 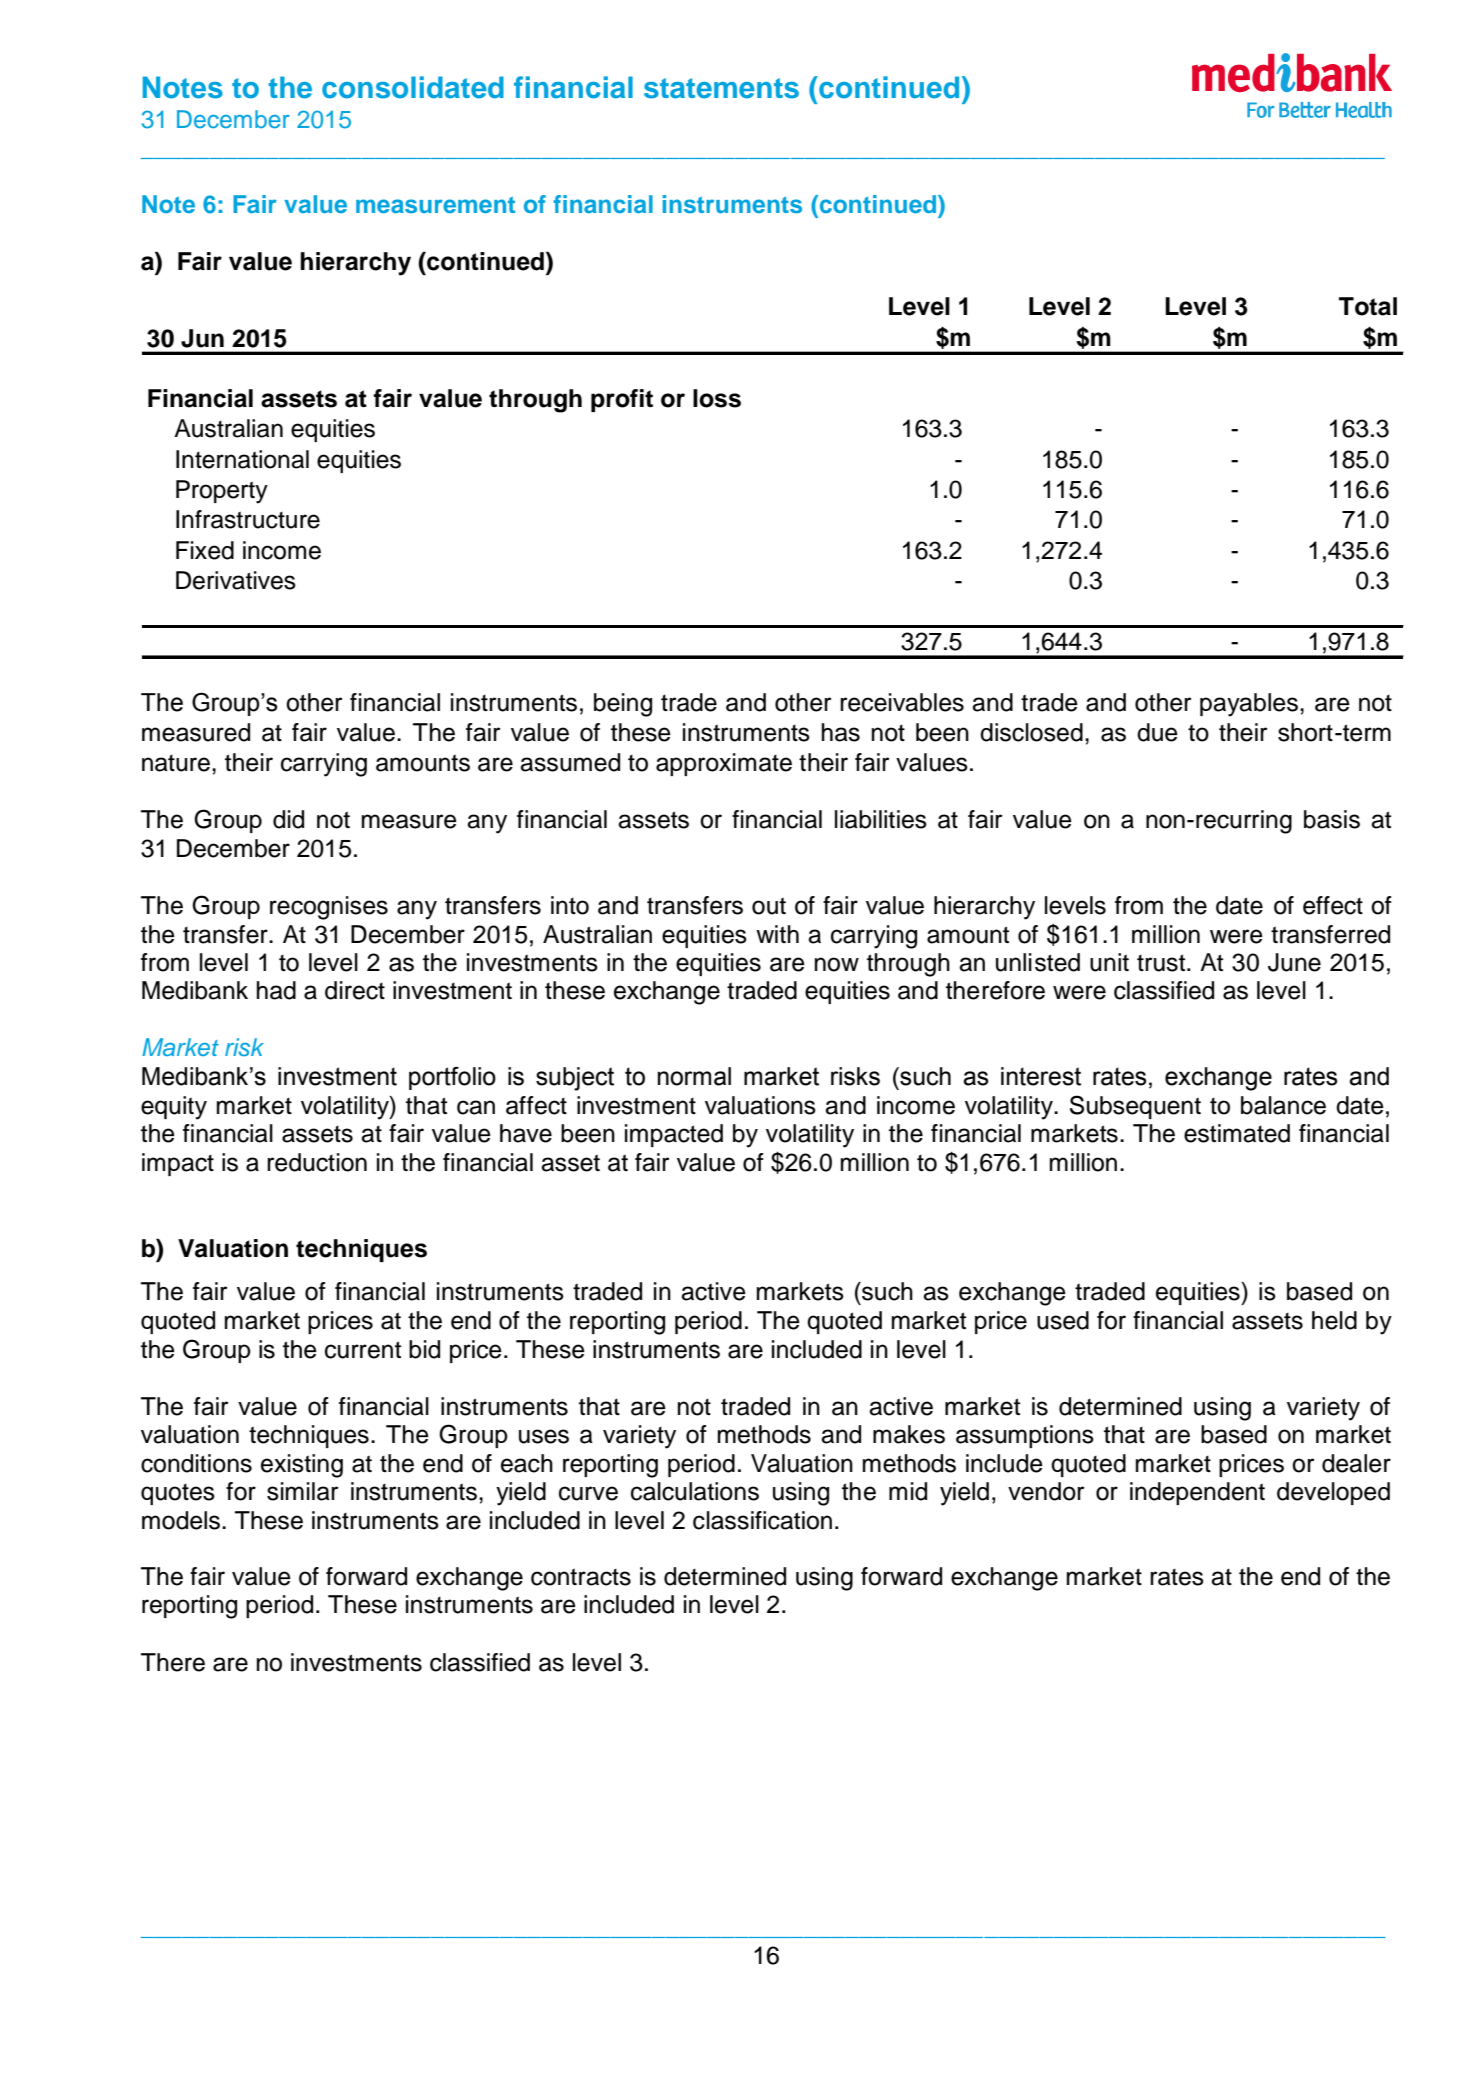 What do you see at coordinates (717, 398) in the screenshot?
I see `loss` at bounding box center [717, 398].
